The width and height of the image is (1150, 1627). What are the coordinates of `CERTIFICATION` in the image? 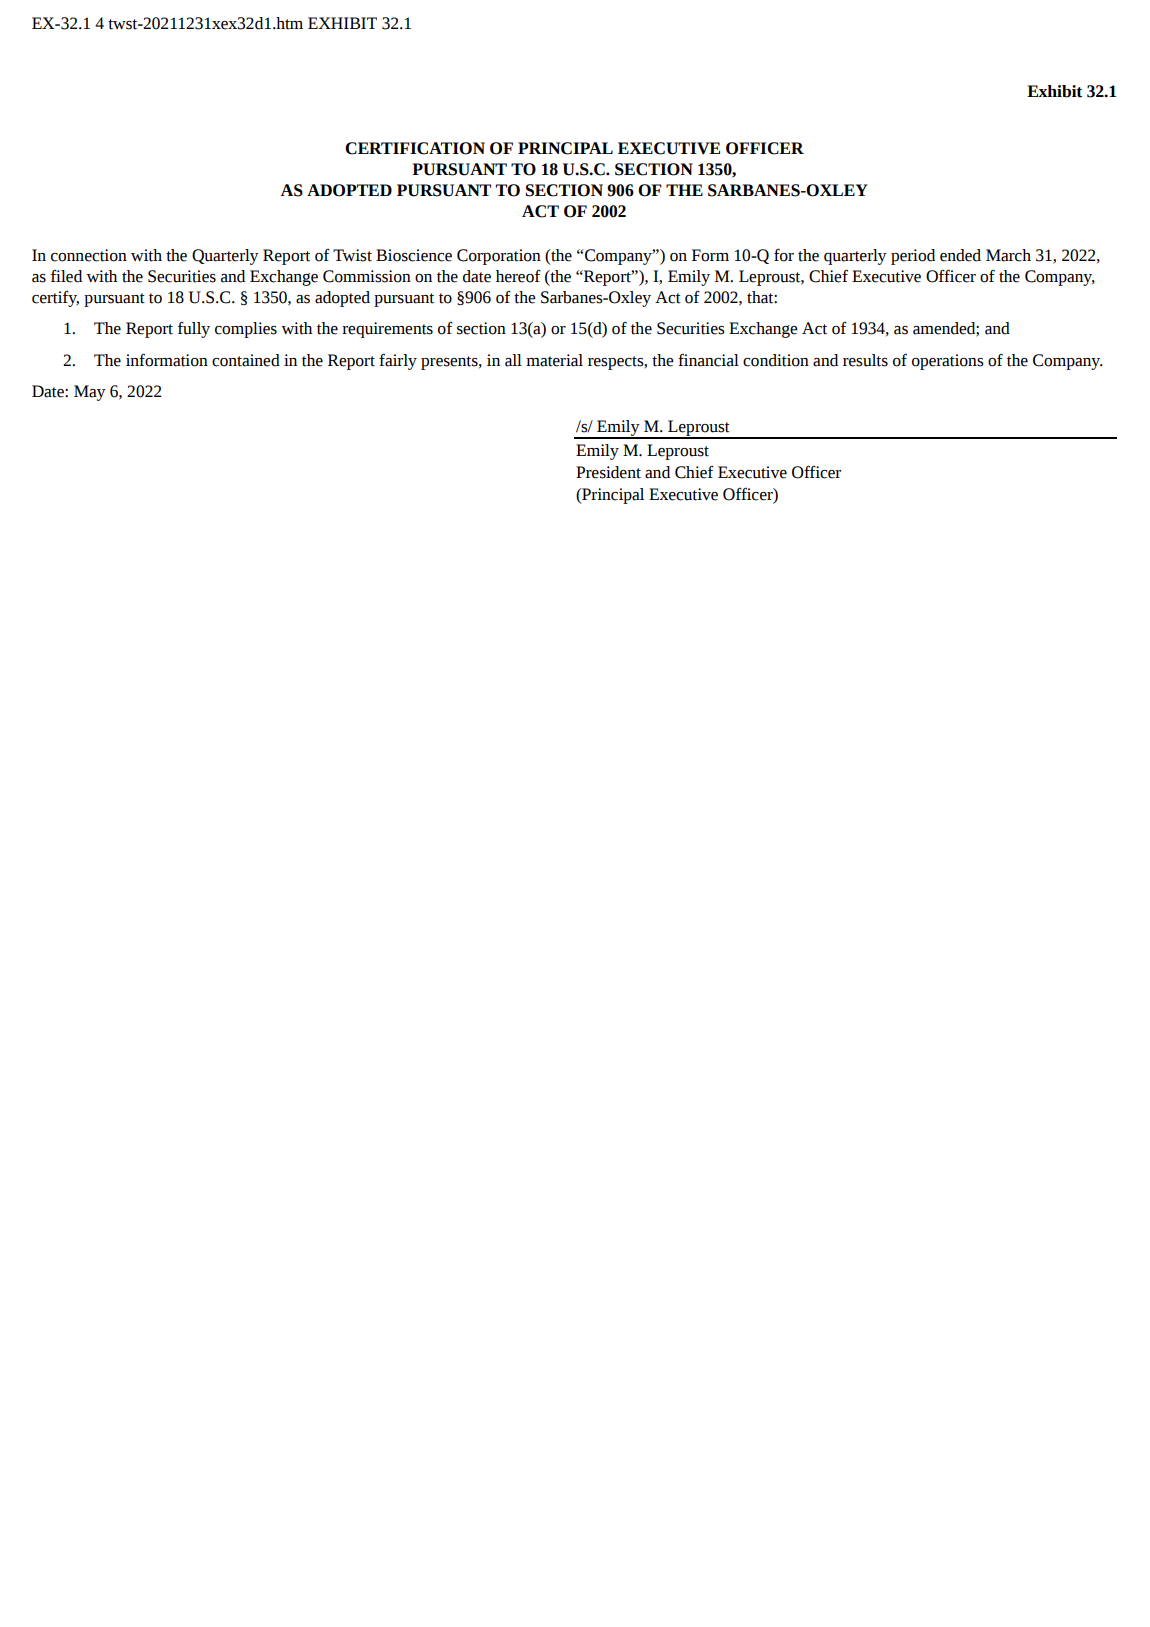 It's located at (415, 148).
